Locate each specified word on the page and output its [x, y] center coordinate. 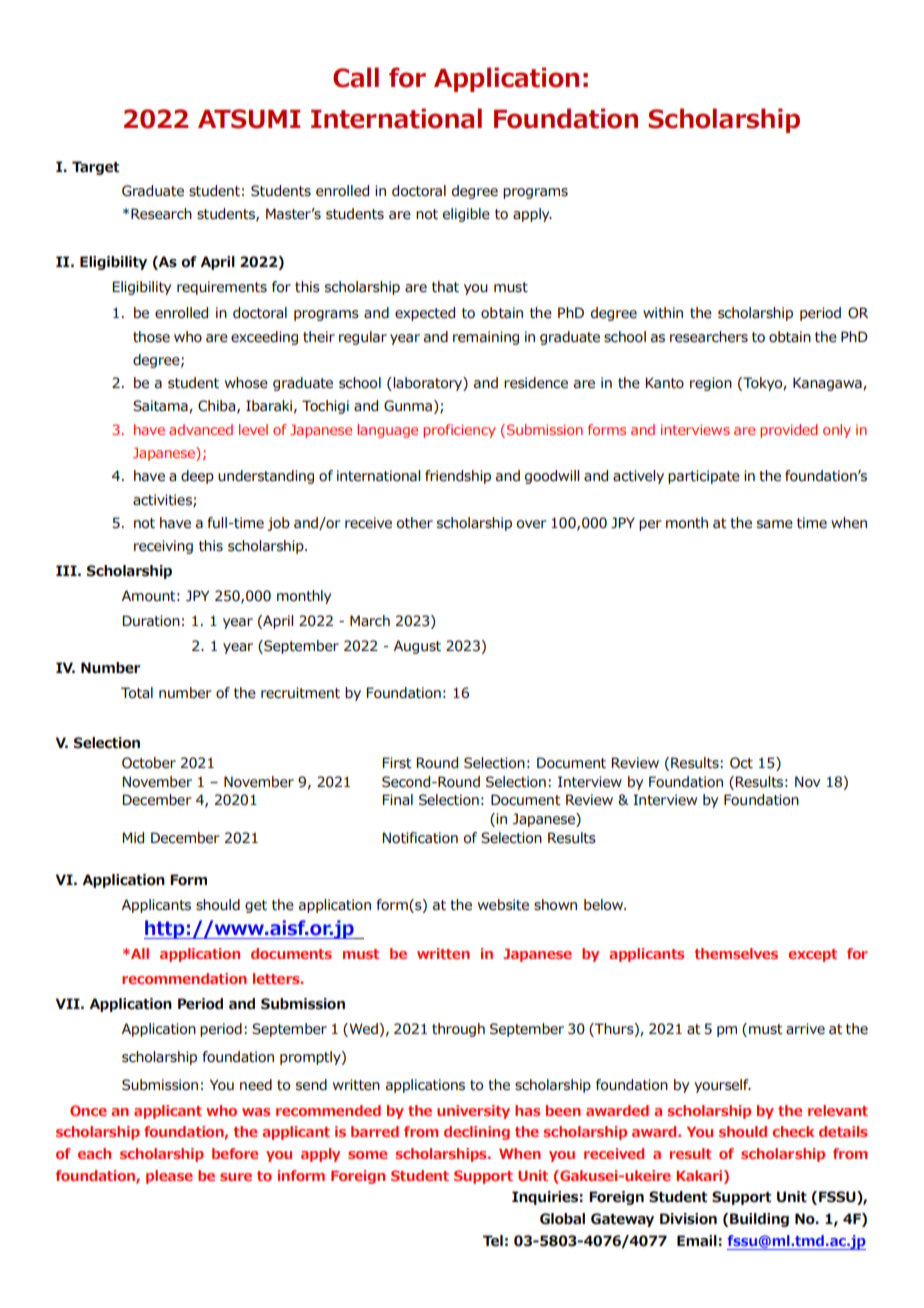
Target [96, 168]
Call [356, 77]
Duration [151, 621]
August [417, 647]
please [169, 1177]
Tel [493, 1241]
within [663, 313]
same [775, 524]
